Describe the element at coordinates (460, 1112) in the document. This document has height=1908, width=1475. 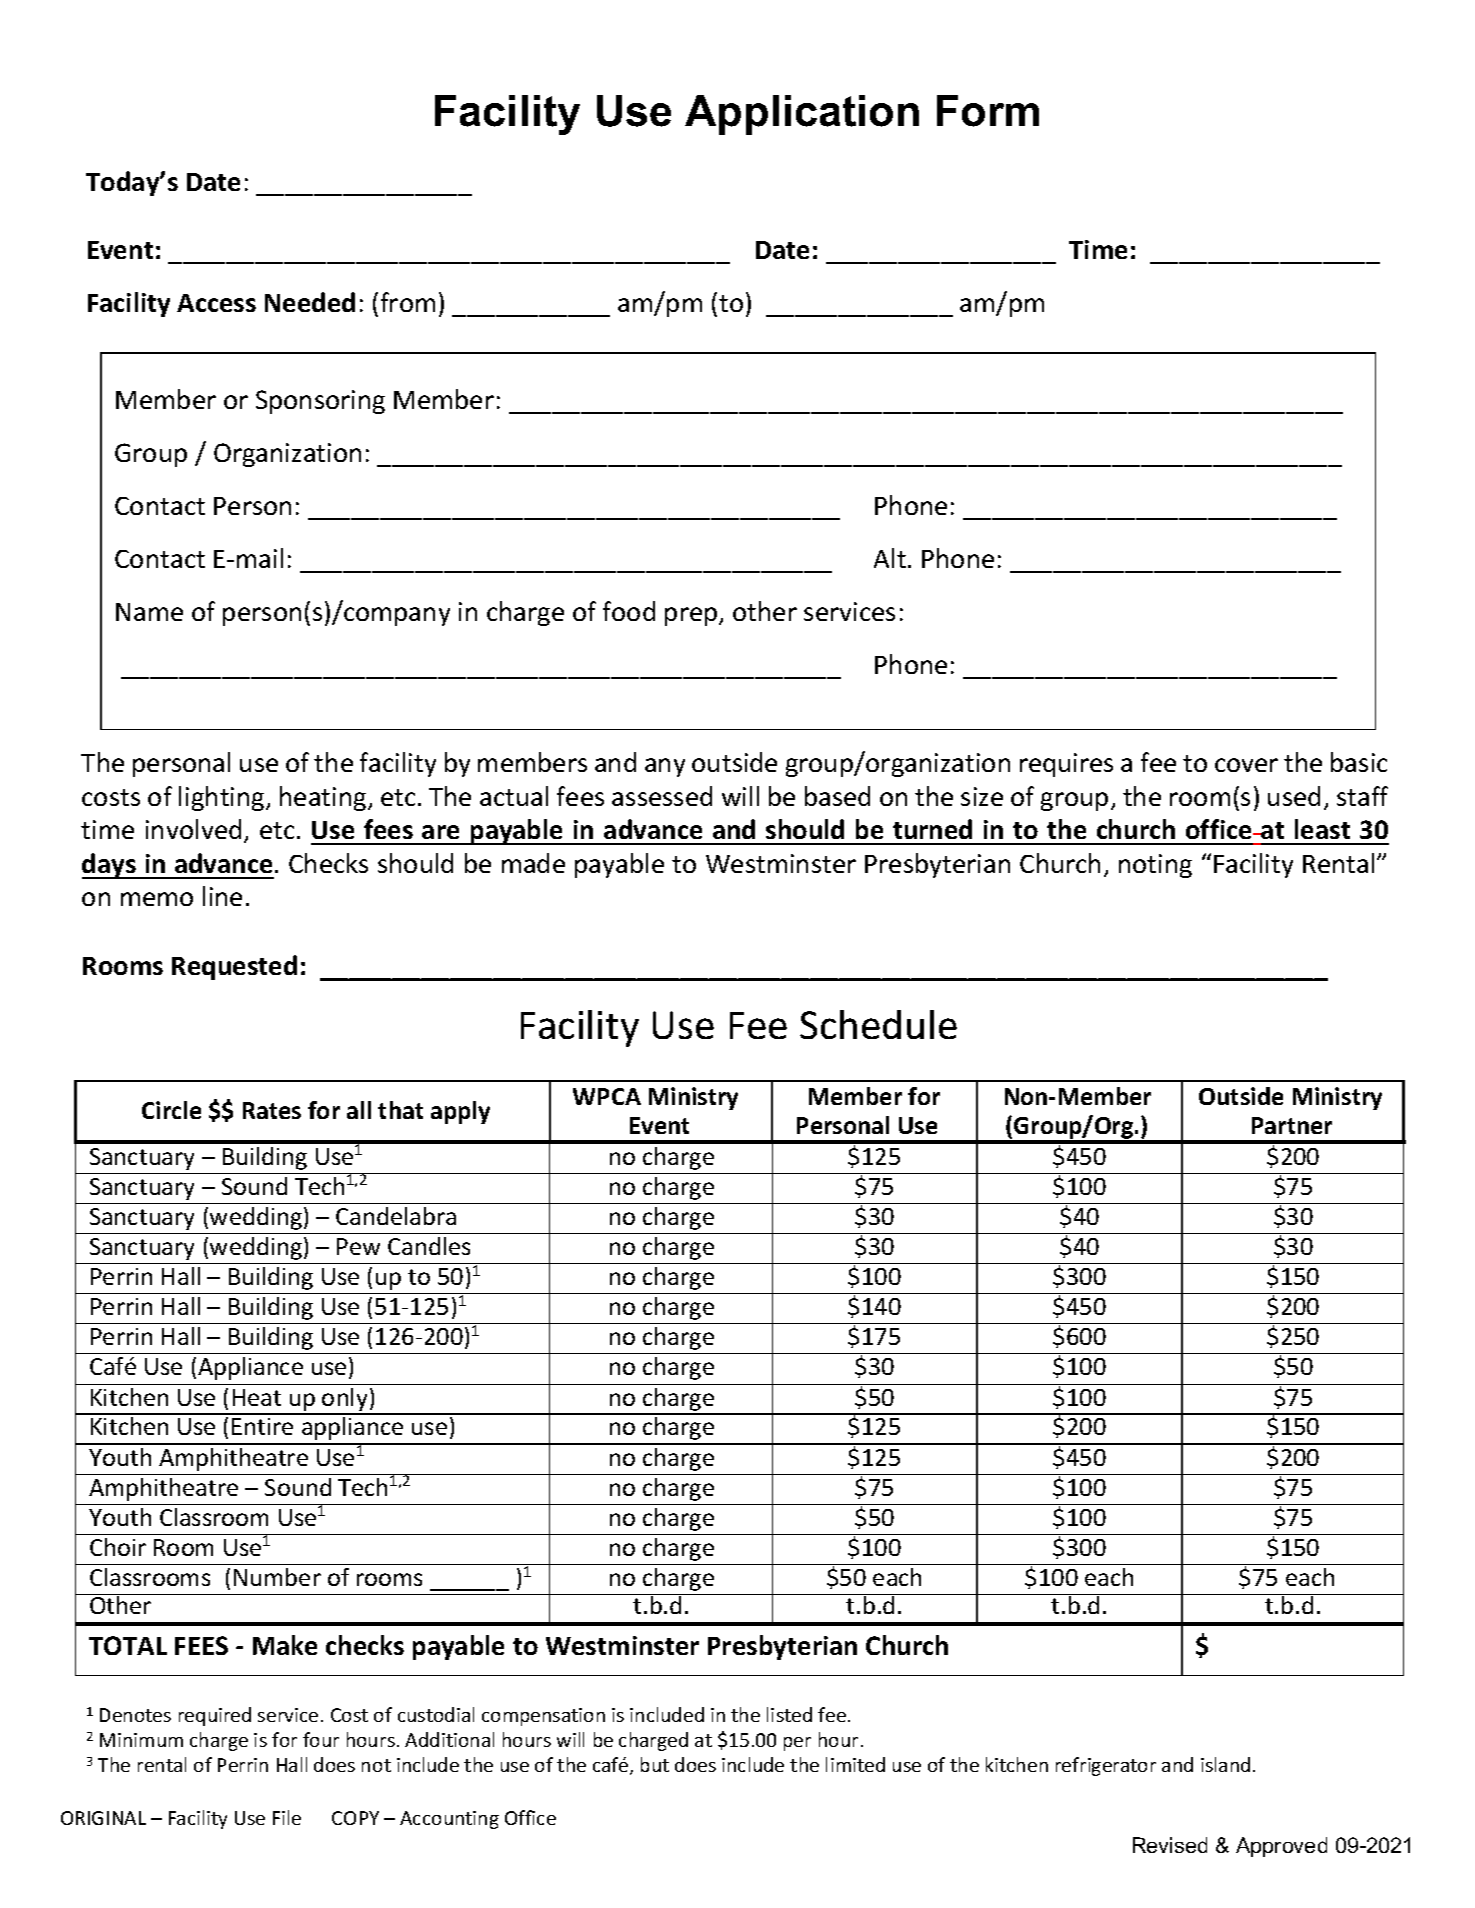
I see `apply` at that location.
